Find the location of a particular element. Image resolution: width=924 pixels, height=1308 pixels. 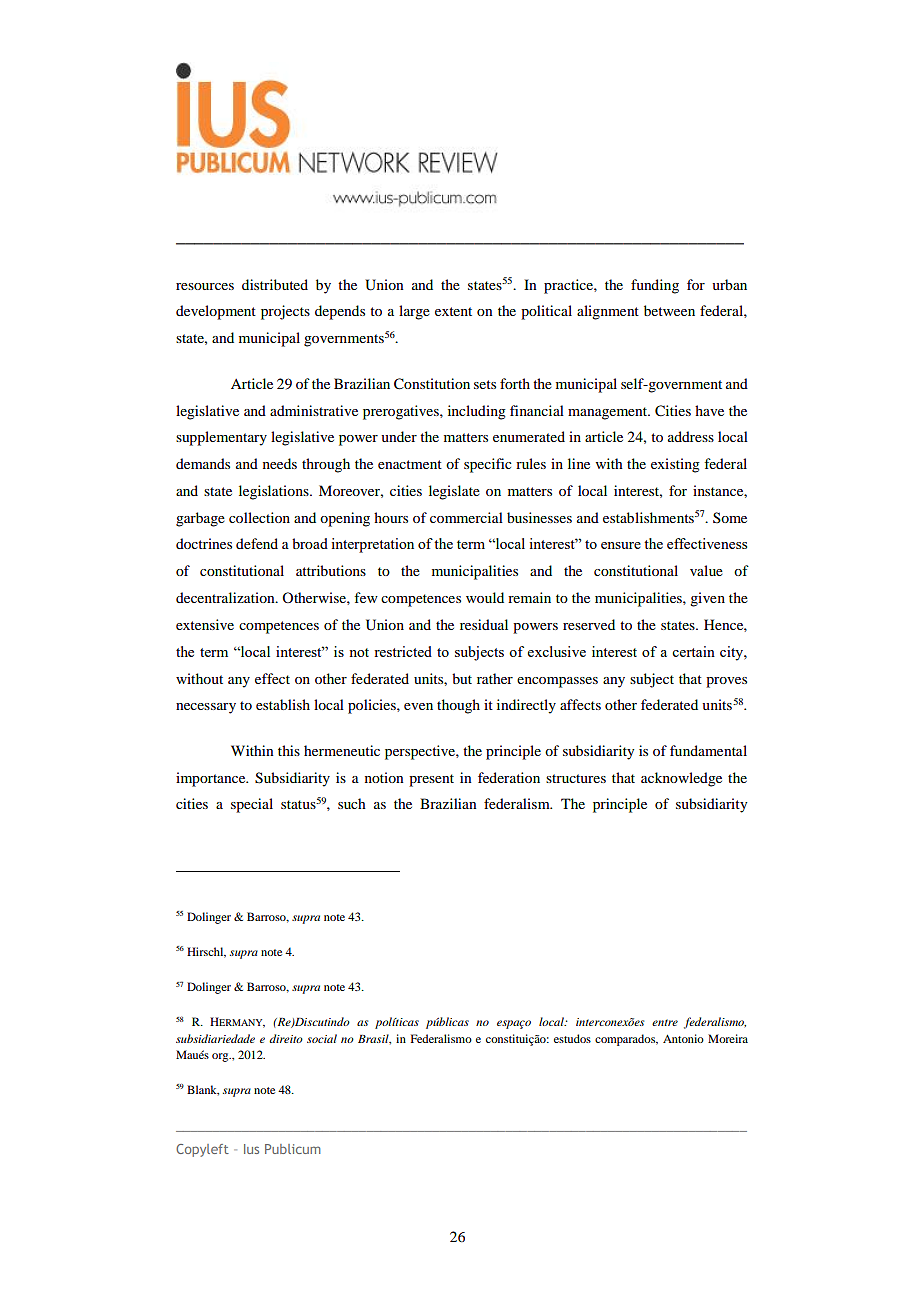

extent is located at coordinates (453, 311).
